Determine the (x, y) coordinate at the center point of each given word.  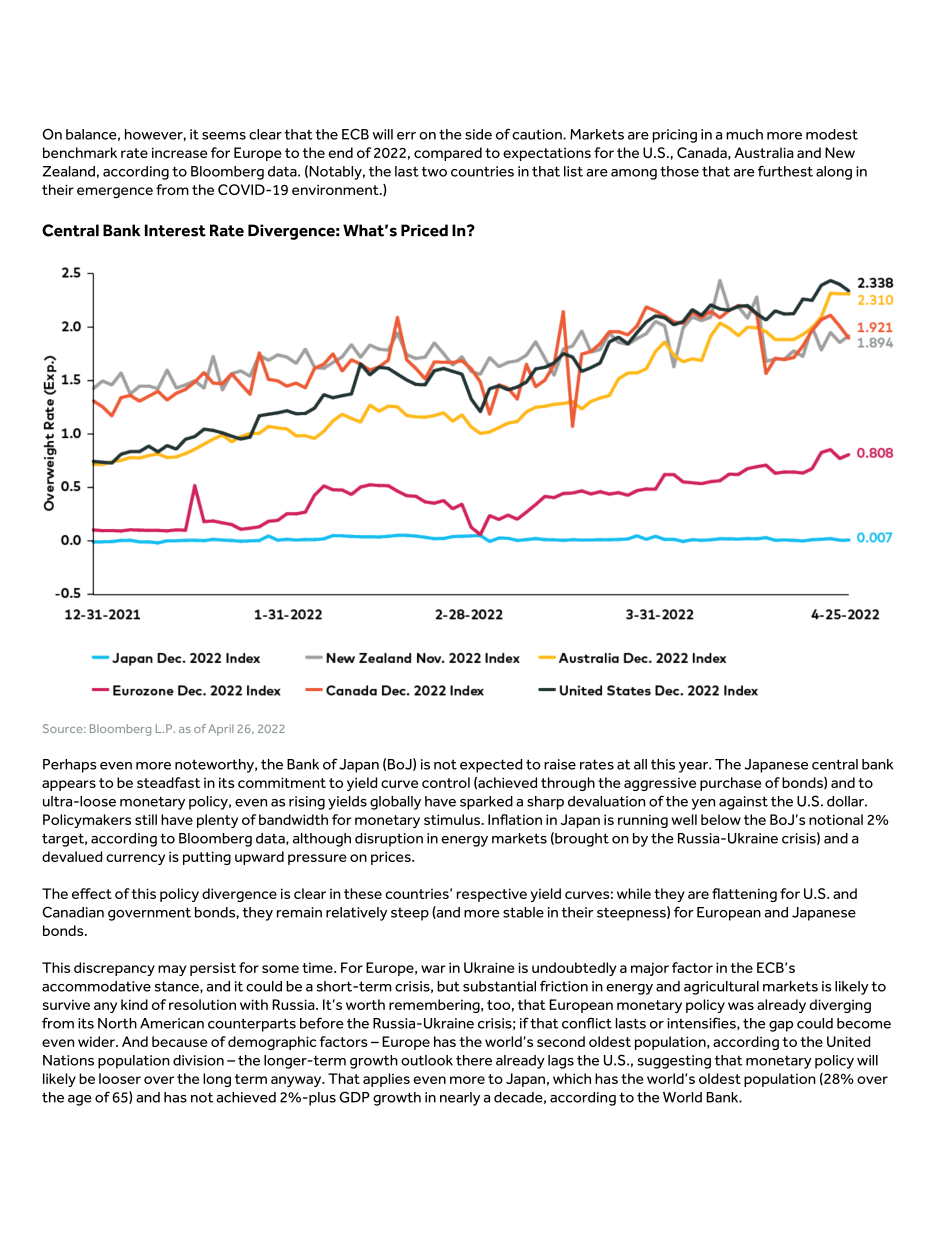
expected (491, 766)
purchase (730, 784)
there (474, 1060)
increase (179, 152)
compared (448, 154)
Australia (764, 152)
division (198, 1060)
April (220, 730)
